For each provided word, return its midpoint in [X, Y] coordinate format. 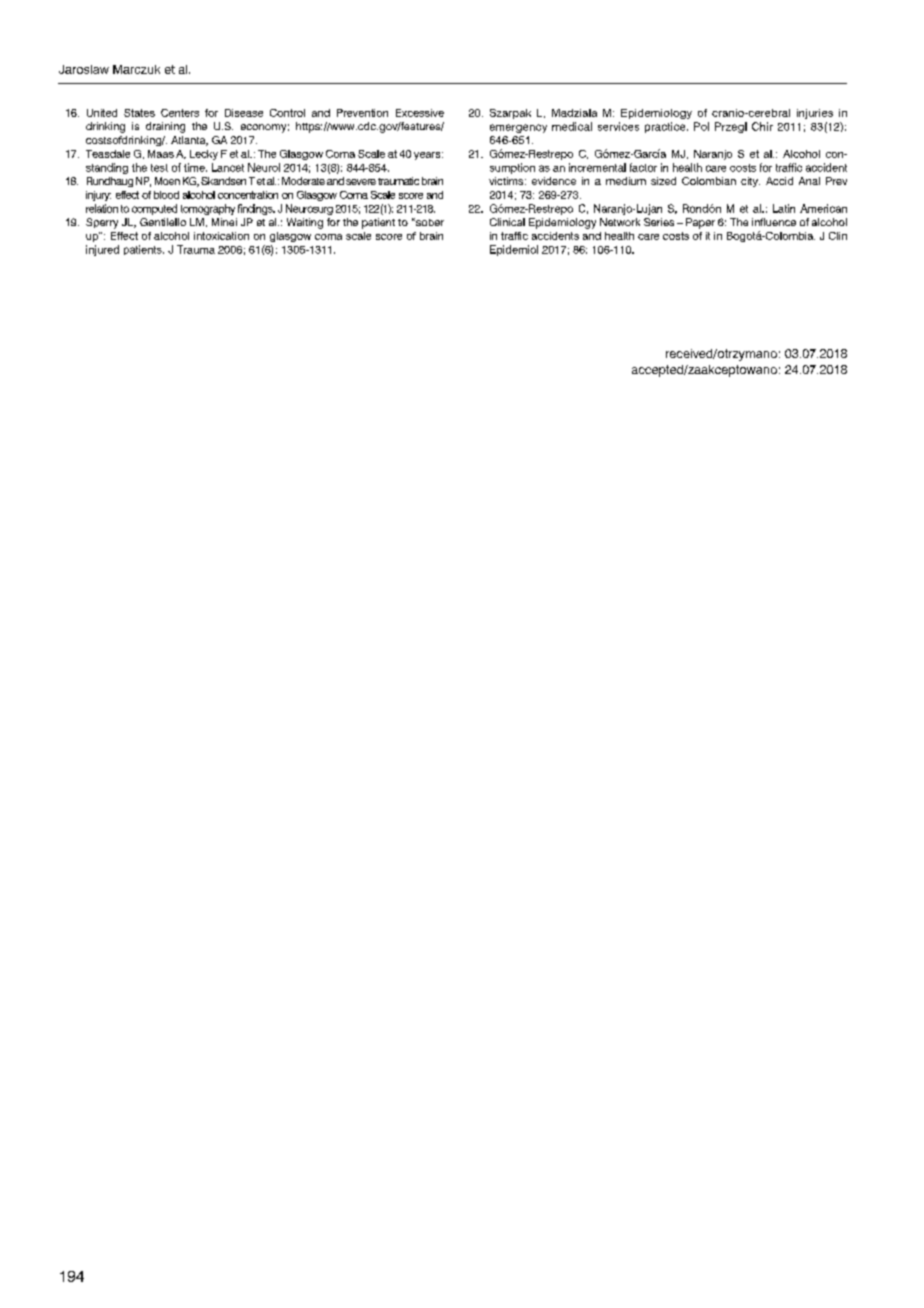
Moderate [303, 181]
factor [643, 167]
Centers [180, 113]
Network [620, 222]
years [428, 156]
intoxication [221, 236]
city [750, 182]
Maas [161, 154]
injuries [815, 114]
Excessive [420, 113]
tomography [208, 209]
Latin [784, 208]
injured [102, 250]
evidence [554, 181]
